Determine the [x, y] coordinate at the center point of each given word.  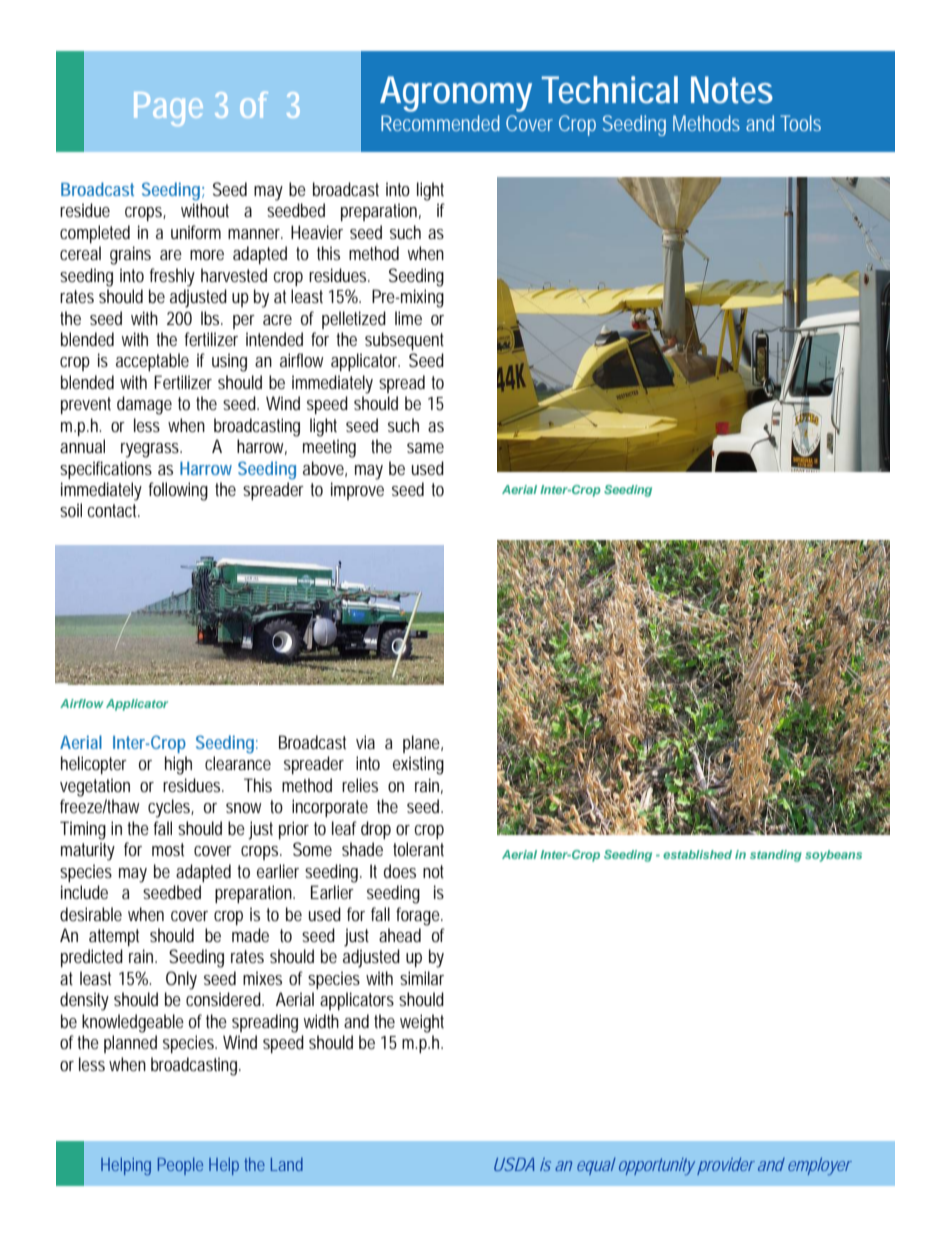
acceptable [152, 362]
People [180, 1166]
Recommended [440, 123]
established [697, 854]
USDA [514, 1164]
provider [726, 1166]
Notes [732, 90]
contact [114, 510]
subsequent [404, 341]
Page [168, 109]
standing [776, 856]
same [425, 448]
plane [423, 744]
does [400, 871]
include [84, 892]
